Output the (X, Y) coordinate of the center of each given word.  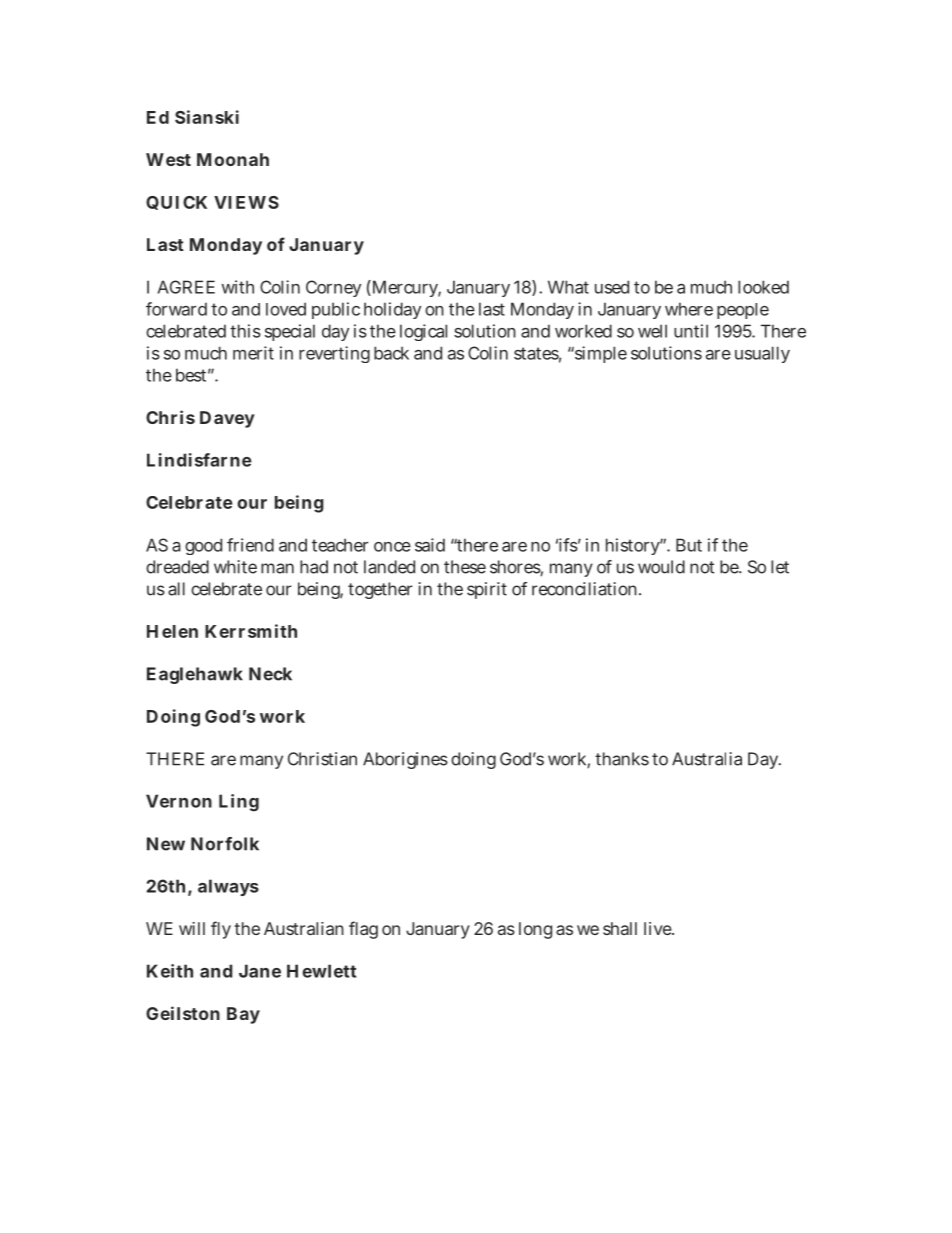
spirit (487, 590)
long (535, 930)
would (661, 567)
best (193, 375)
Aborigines (405, 760)
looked (763, 287)
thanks (622, 759)
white (235, 567)
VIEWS (246, 202)
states (537, 354)
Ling (239, 803)
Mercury (405, 288)
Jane (260, 971)
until (691, 331)
